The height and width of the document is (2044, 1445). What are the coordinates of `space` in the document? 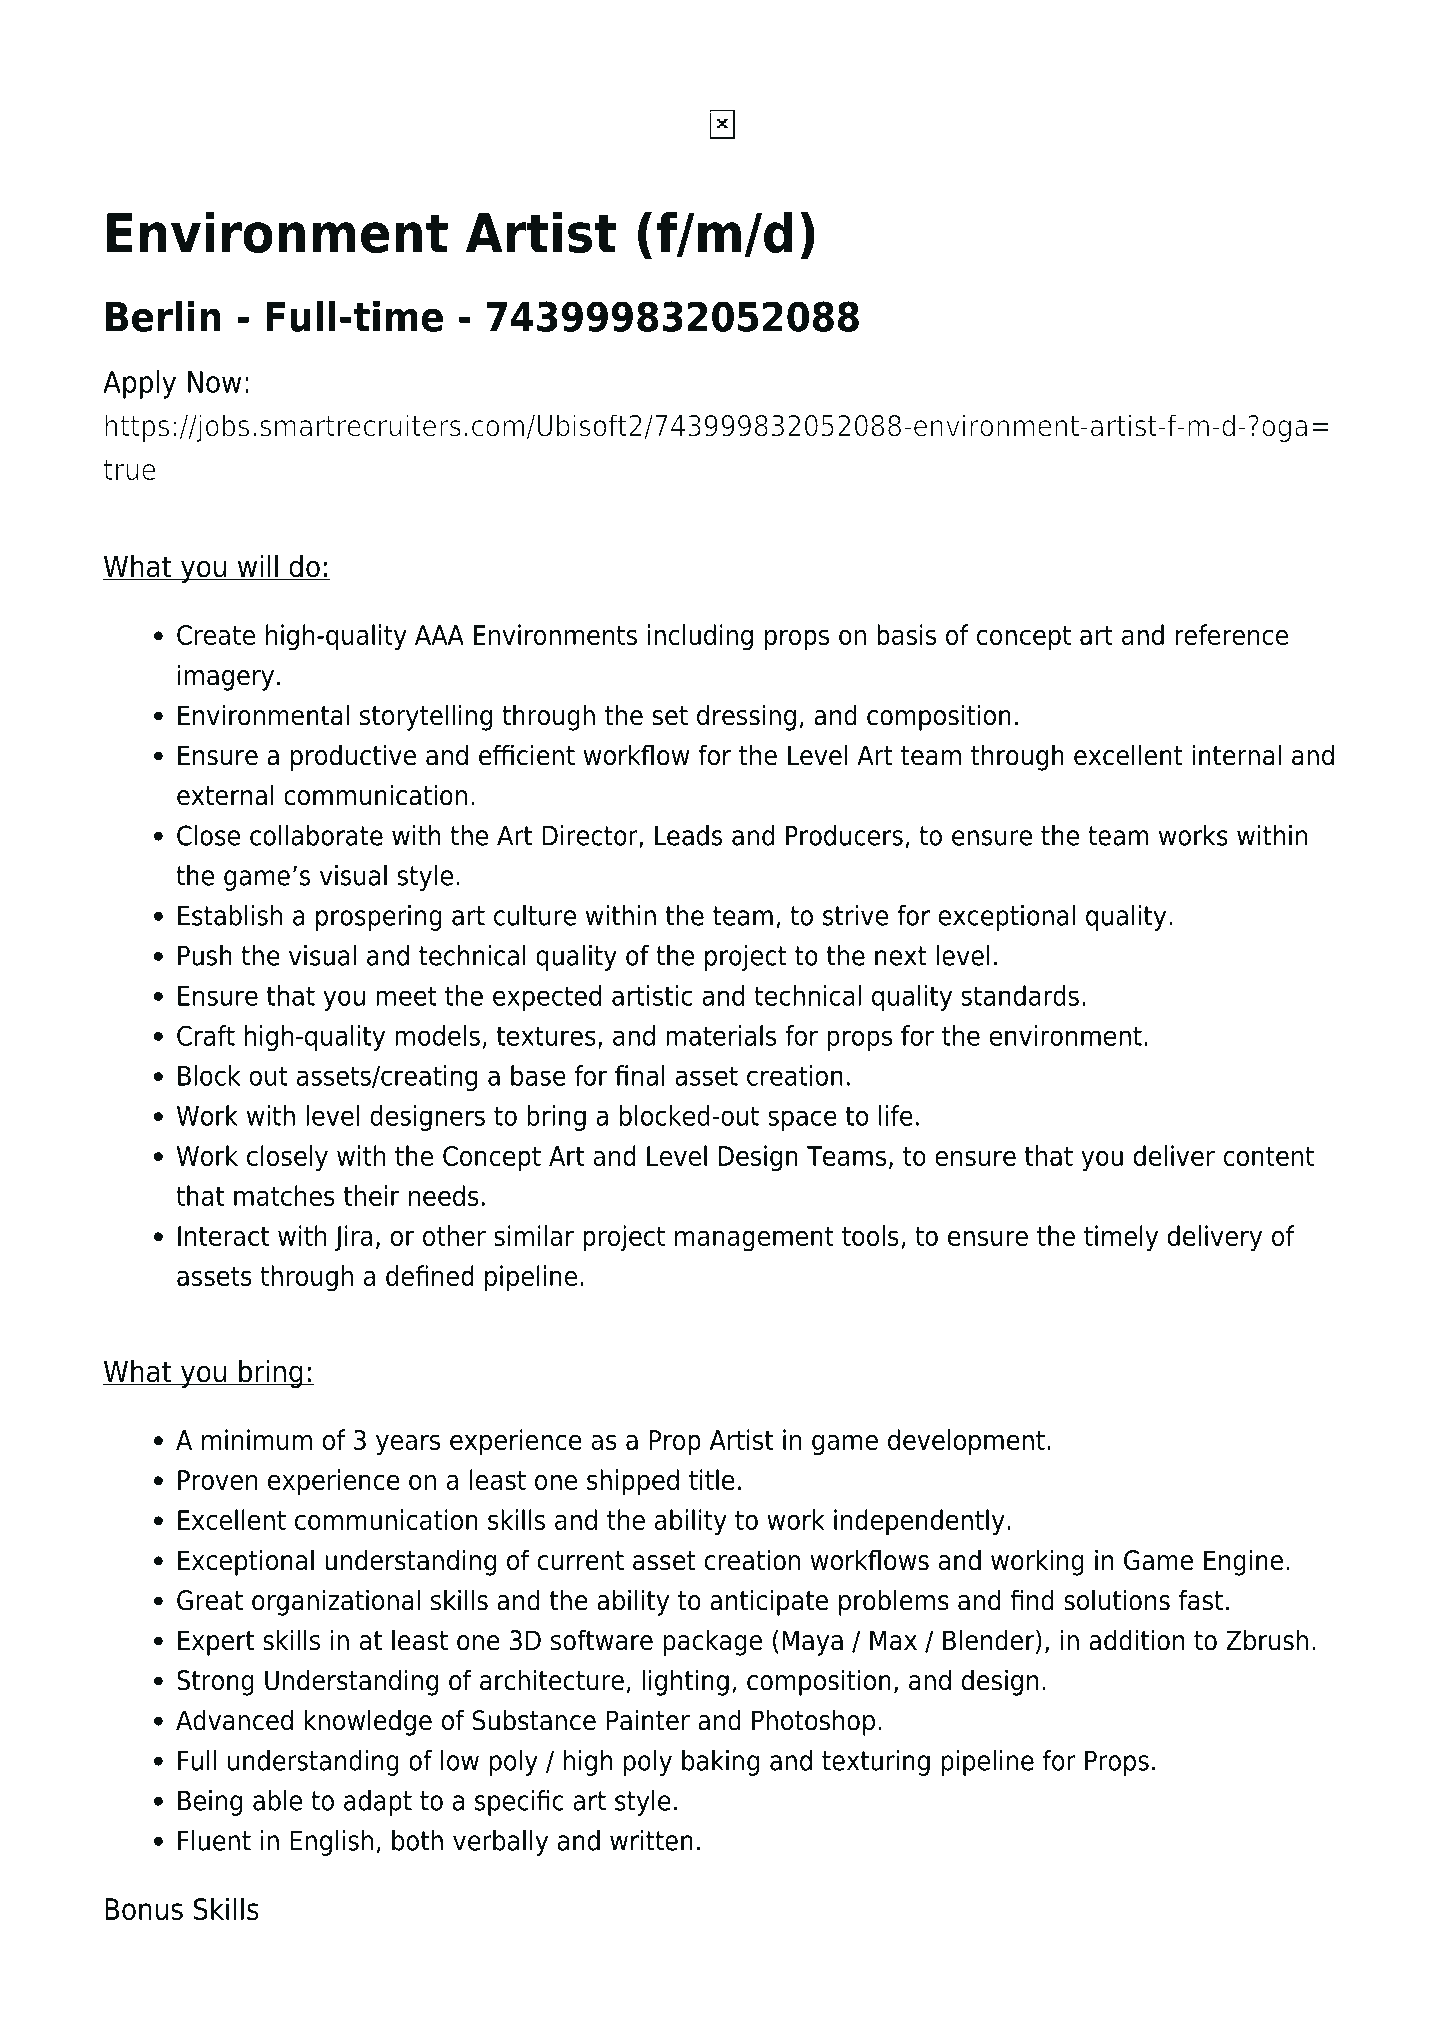 It's located at (802, 1120).
